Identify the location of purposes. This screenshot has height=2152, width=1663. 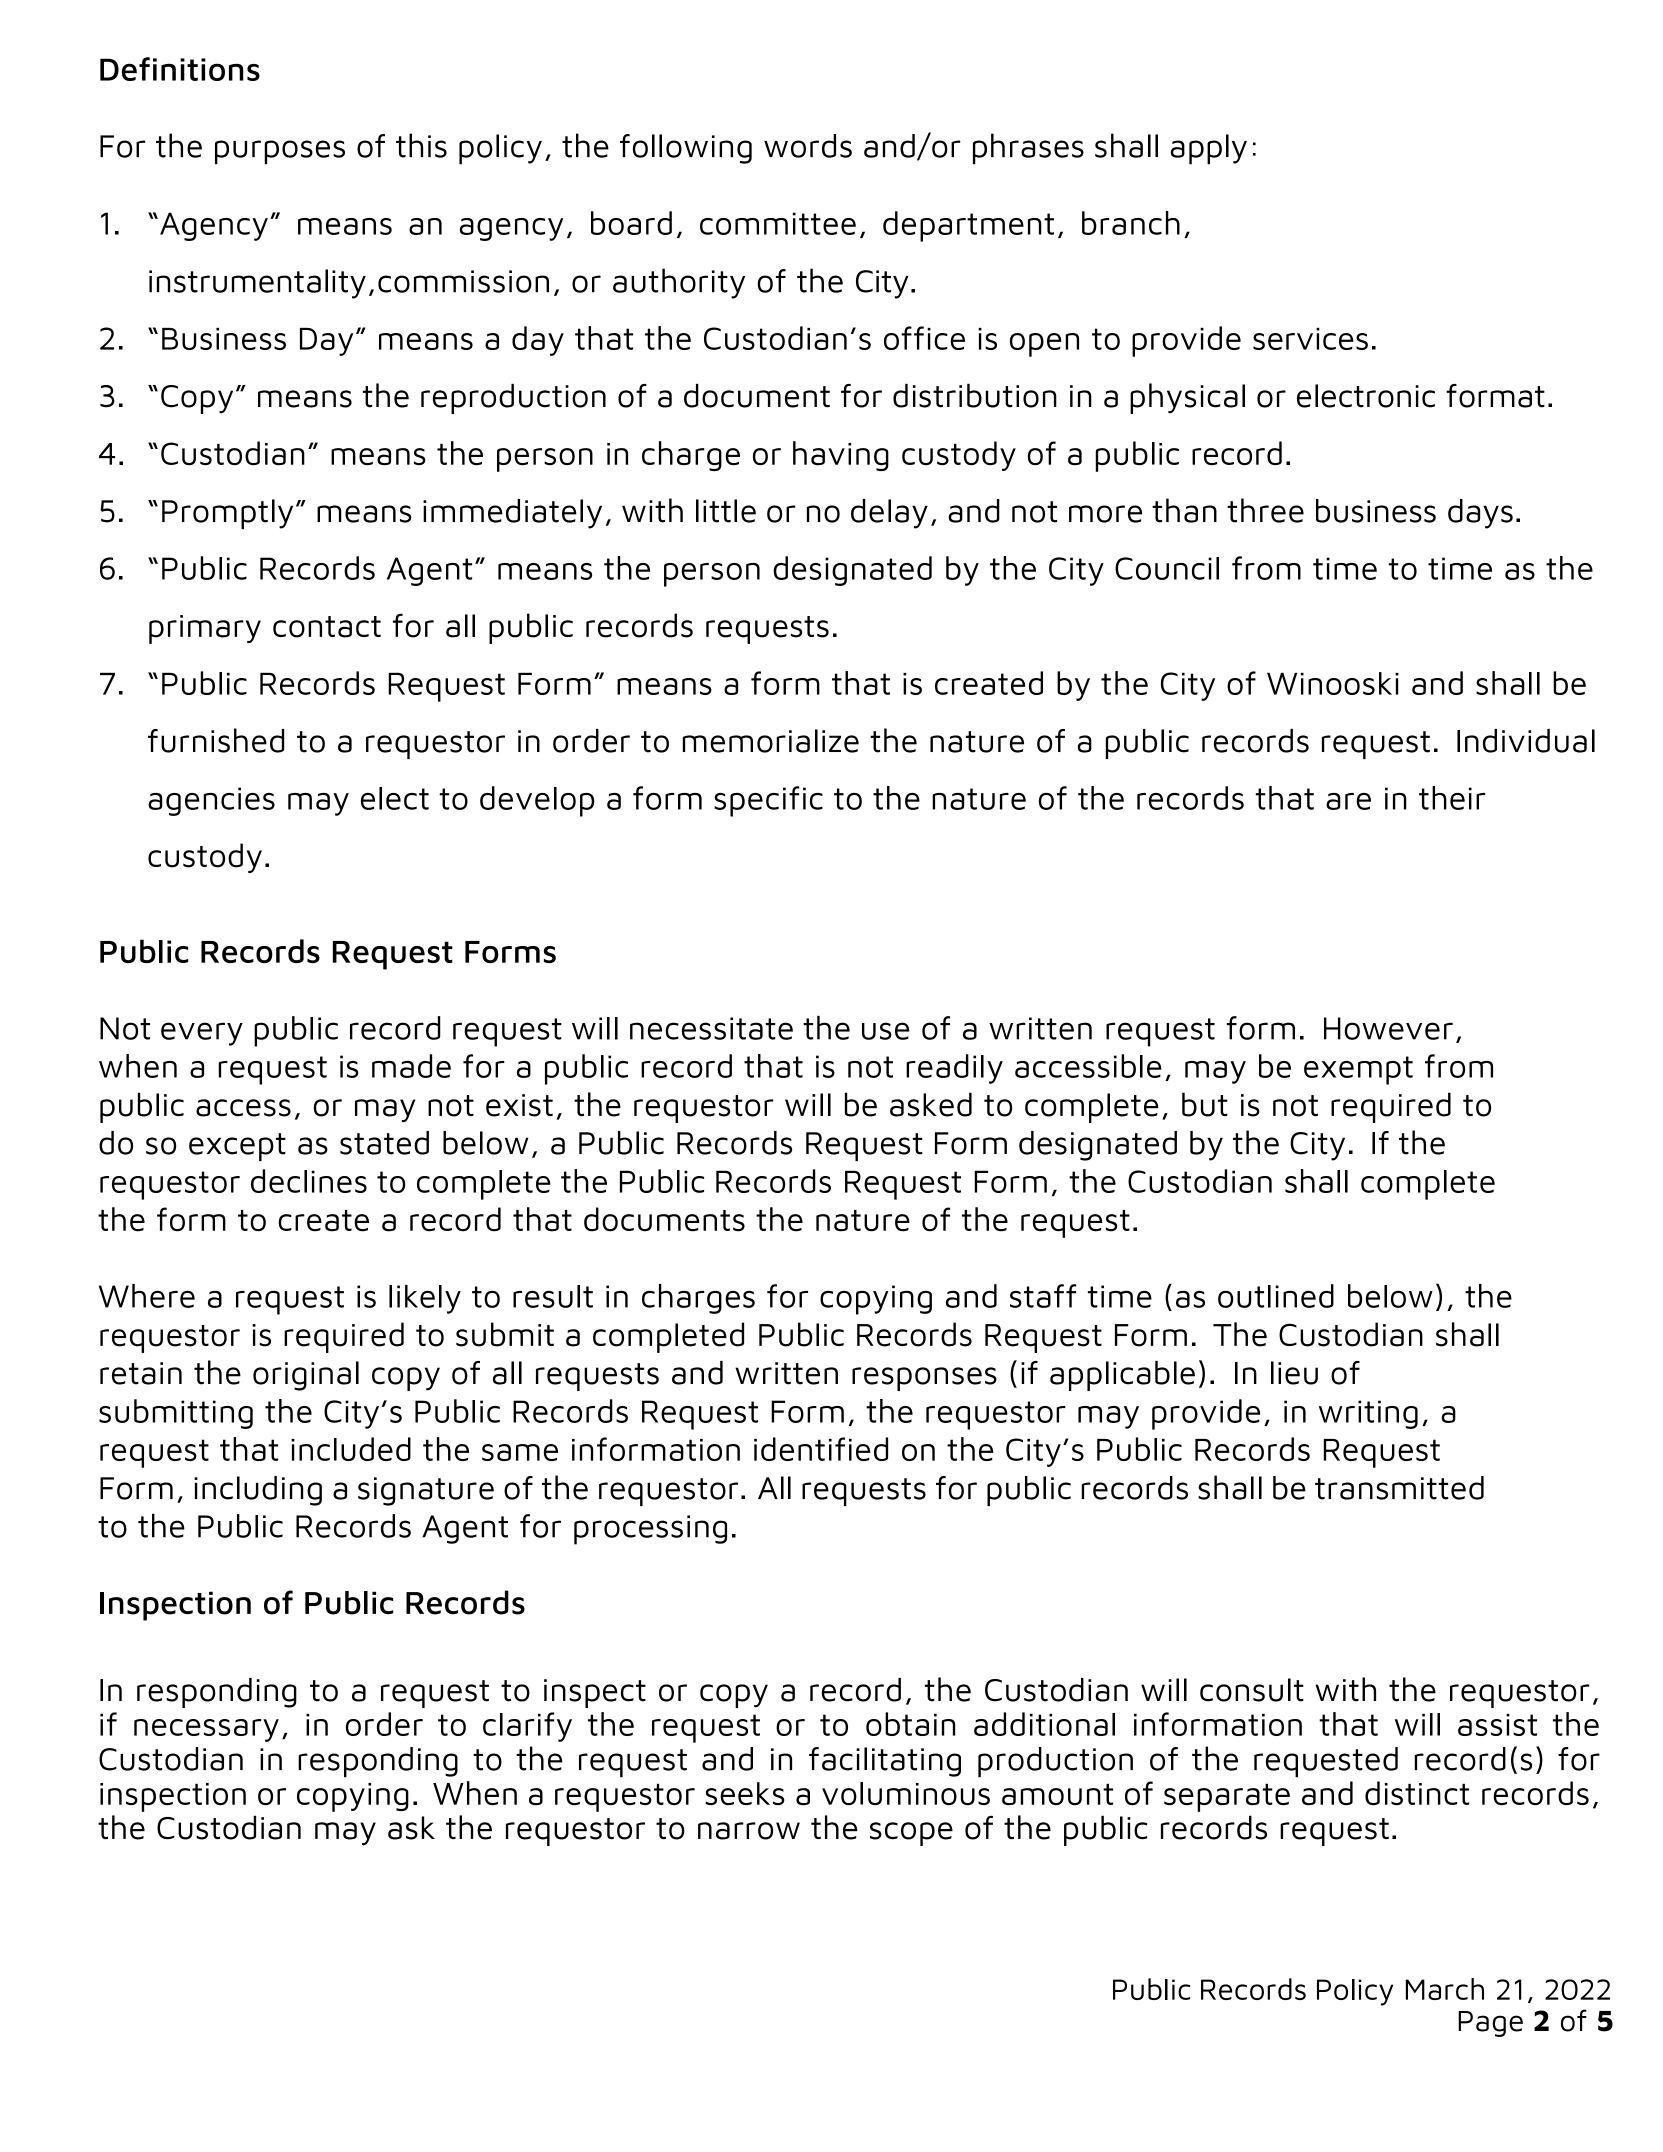
(280, 152).
